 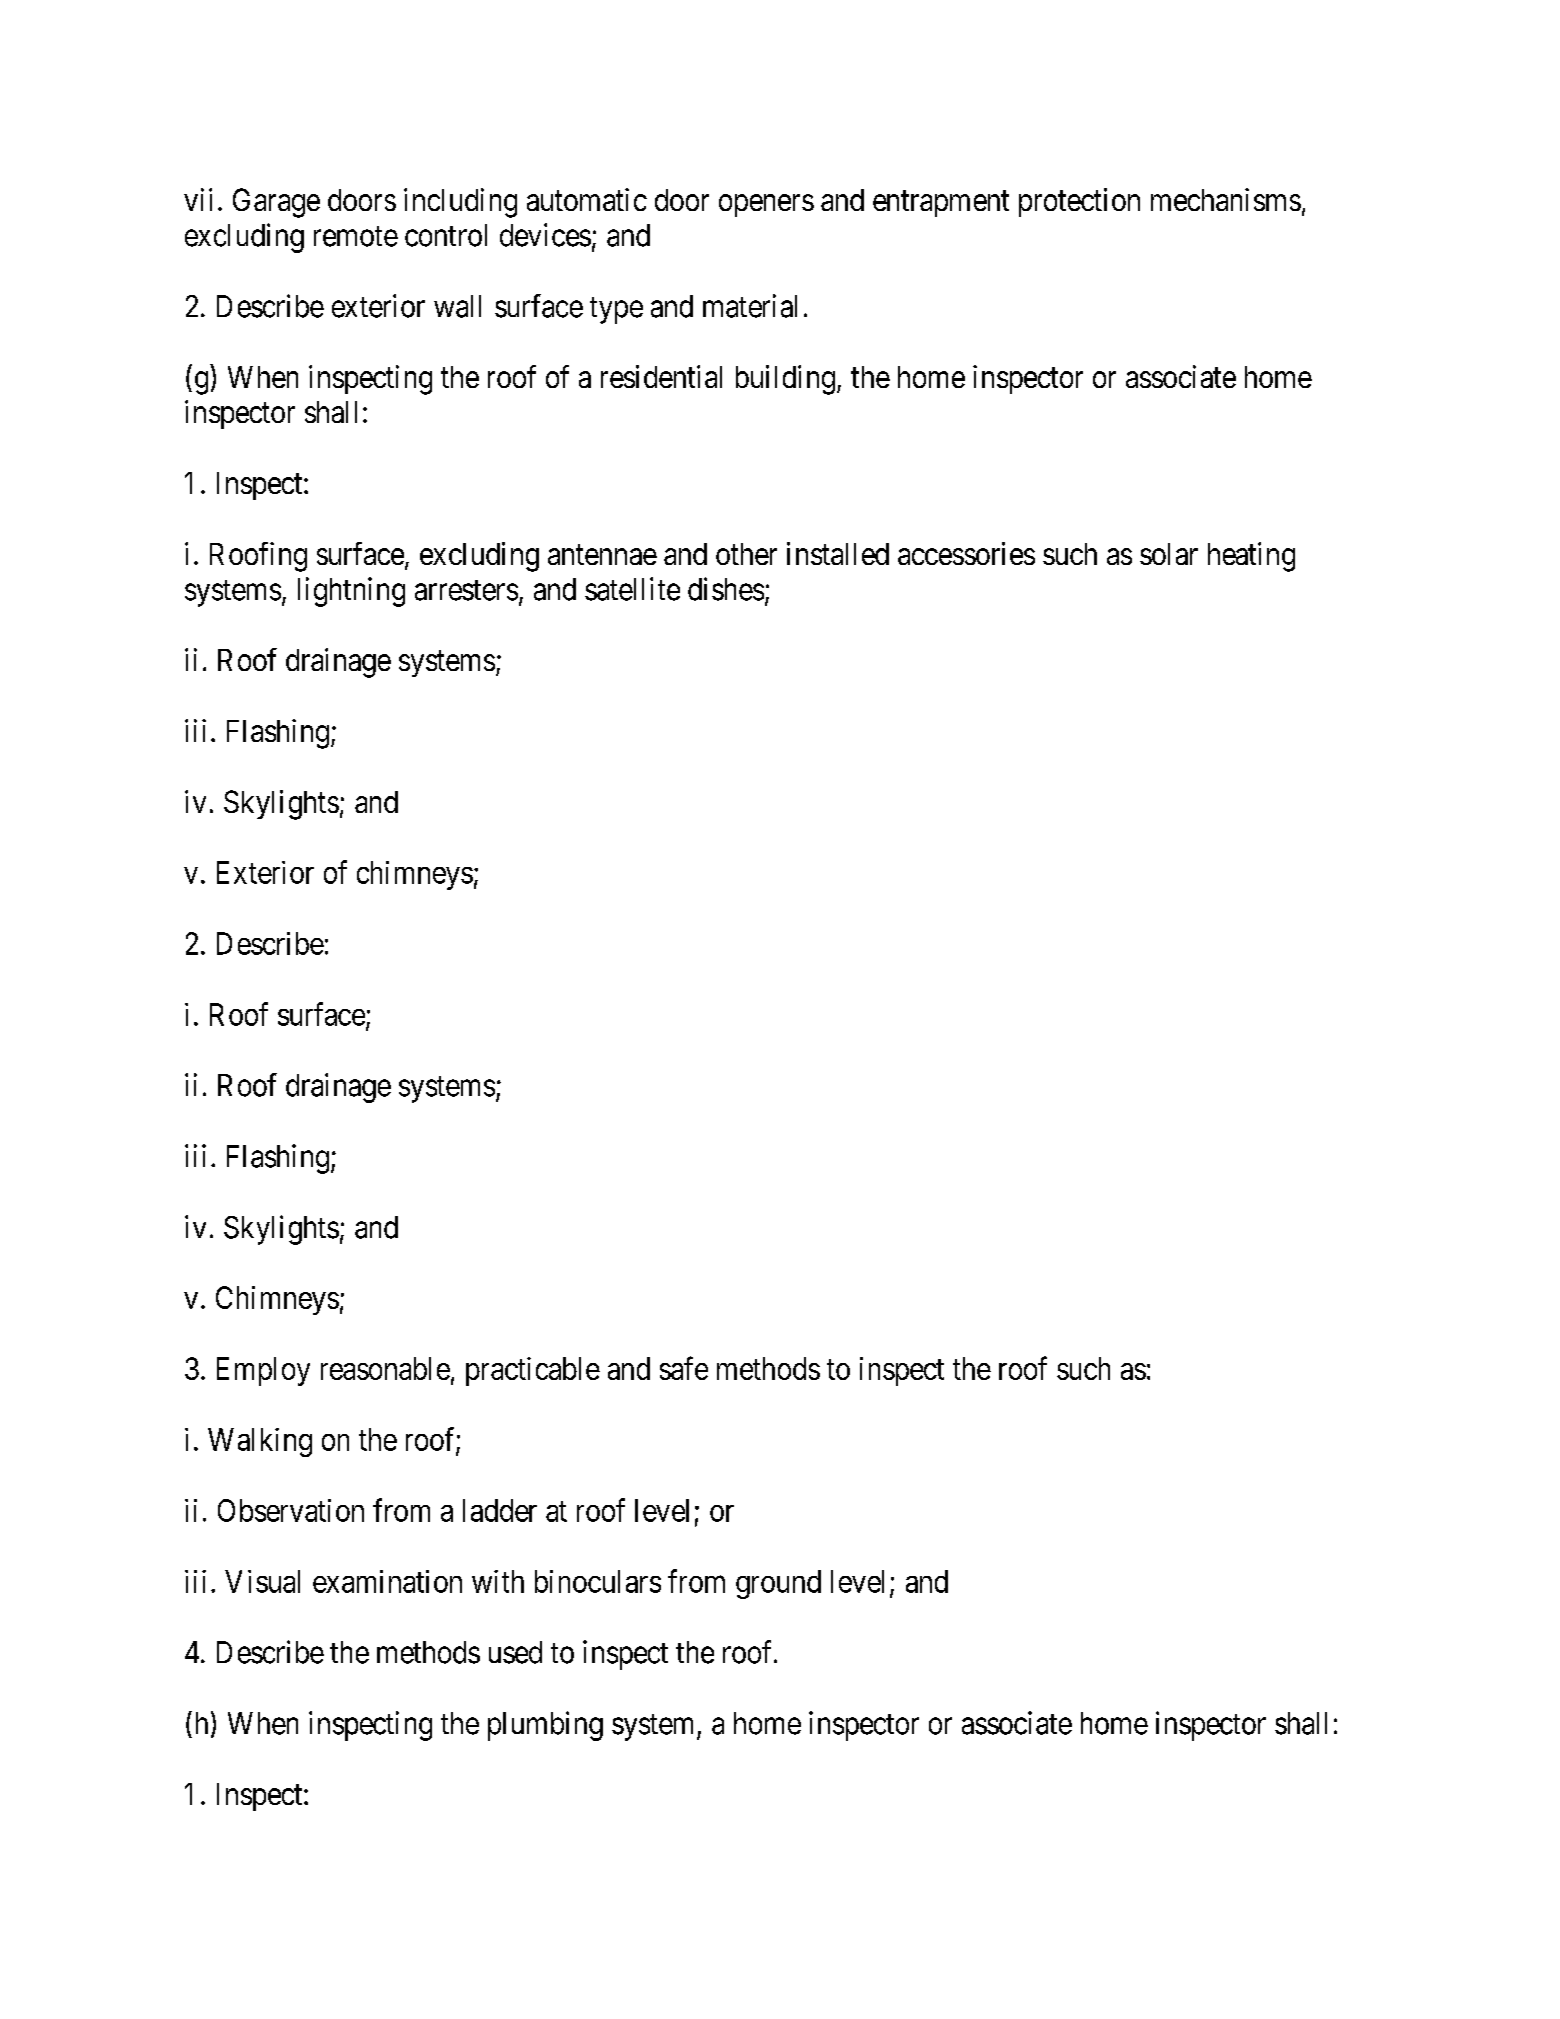 I want to click on protection, so click(x=1079, y=202).
